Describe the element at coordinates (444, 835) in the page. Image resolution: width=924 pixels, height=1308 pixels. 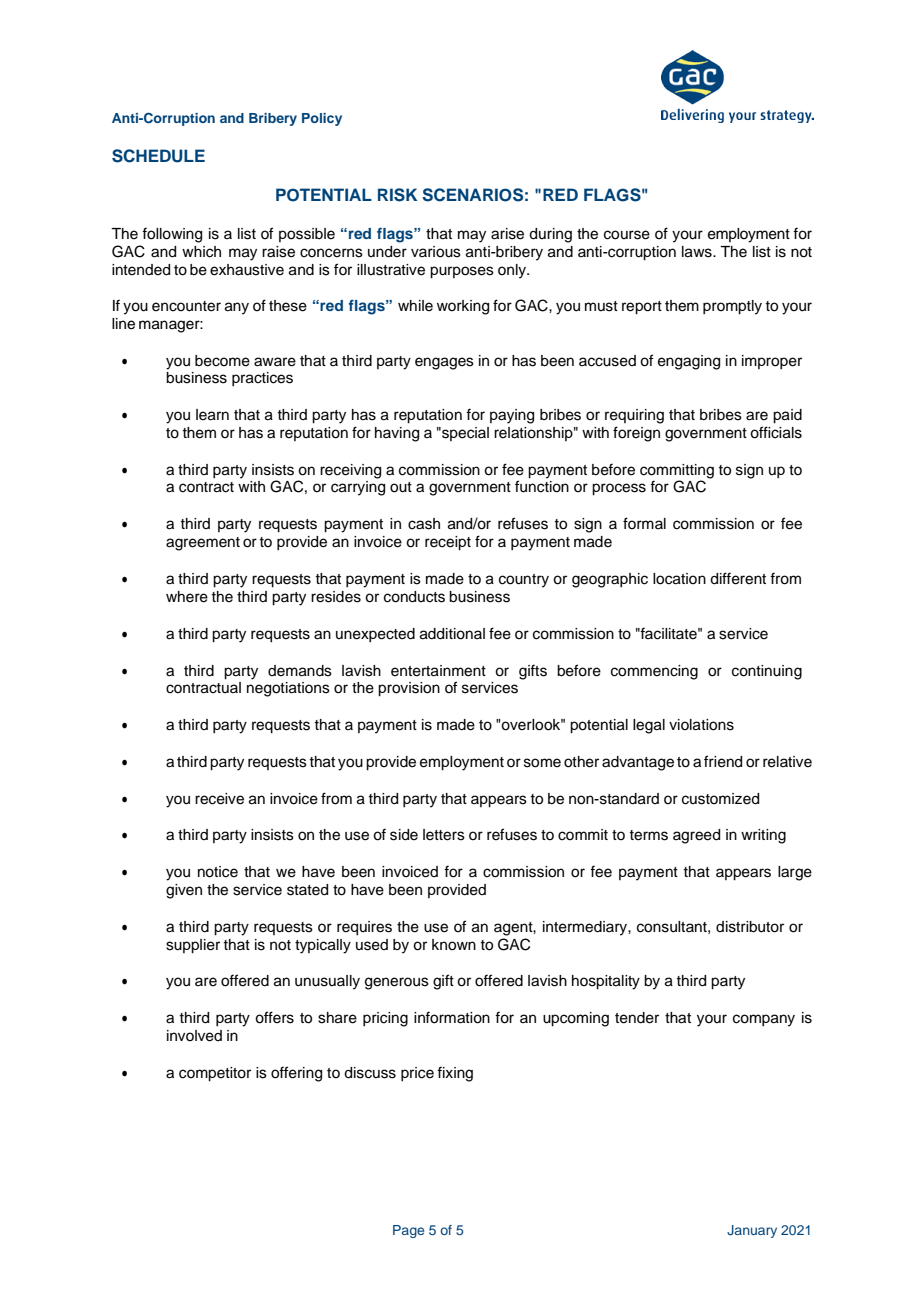
I see `letters` at that location.
